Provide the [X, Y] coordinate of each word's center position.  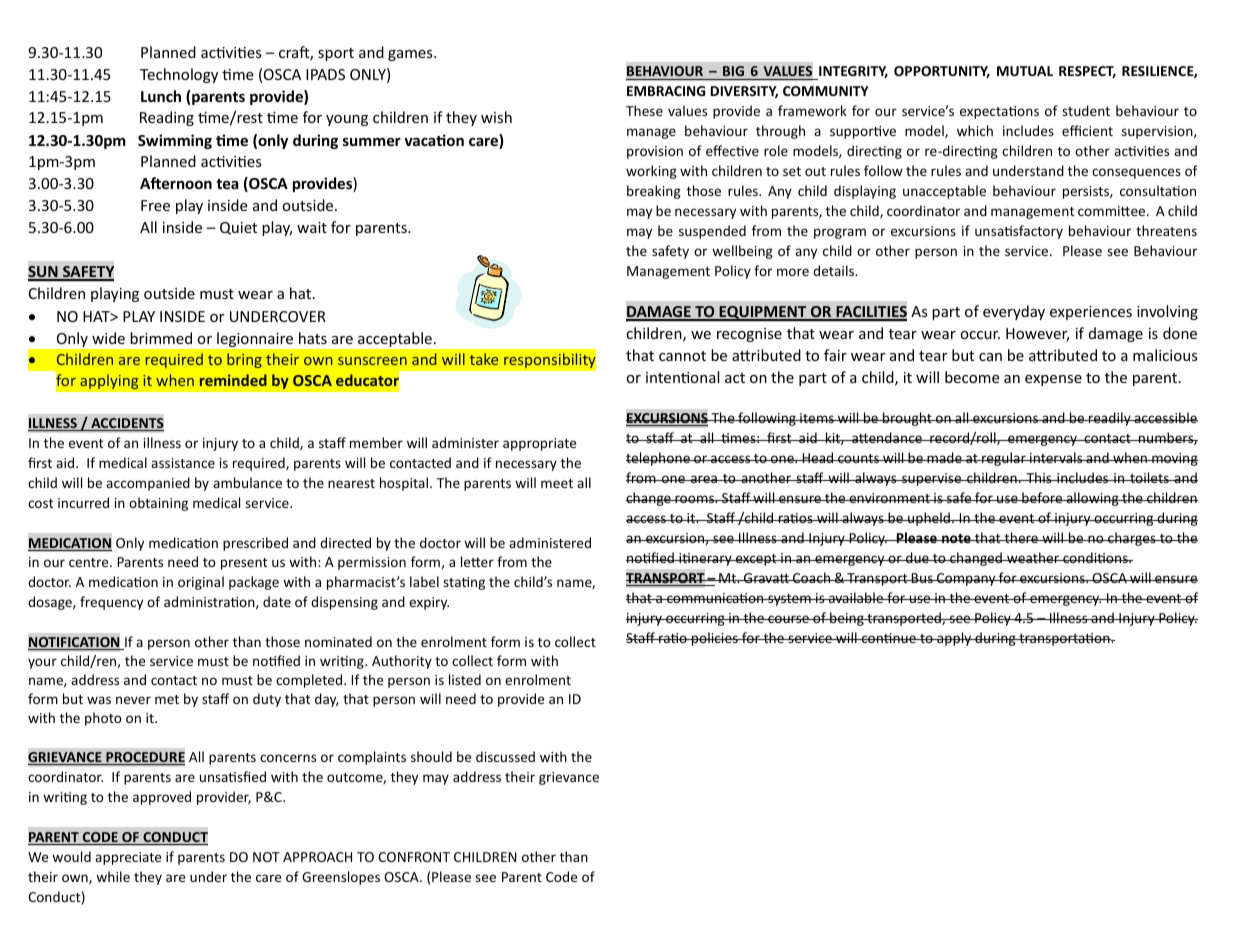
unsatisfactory [1019, 232]
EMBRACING [666, 91]
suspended [712, 232]
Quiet [238, 228]
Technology [179, 75]
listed [465, 679]
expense [1053, 380]
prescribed [255, 544]
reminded [233, 380]
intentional [682, 377]
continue [889, 638]
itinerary [705, 559]
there [1021, 537]
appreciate [128, 858]
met [167, 699]
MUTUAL [1025, 71]
